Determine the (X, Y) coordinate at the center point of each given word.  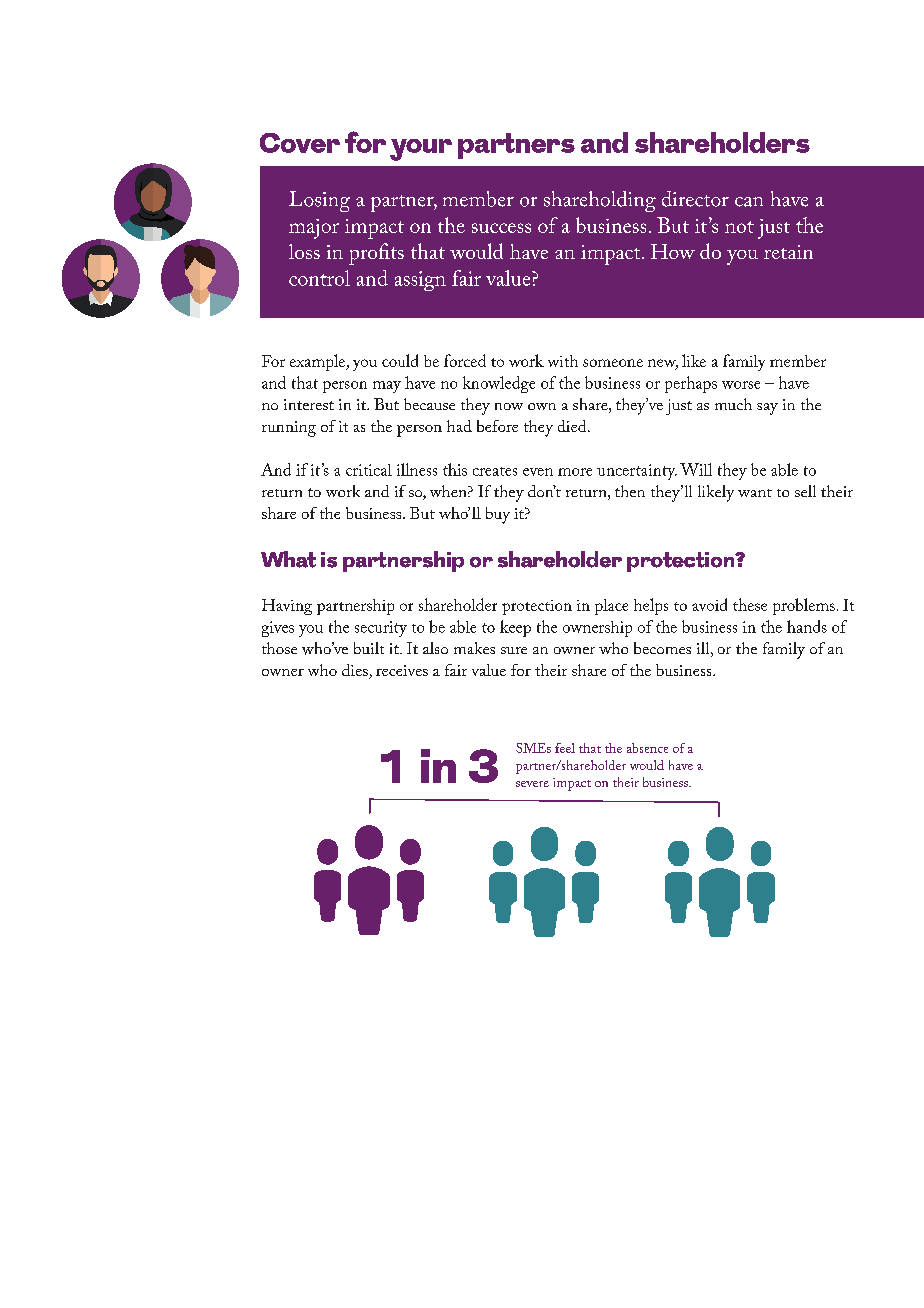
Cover (300, 143)
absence (647, 748)
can (749, 202)
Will (696, 469)
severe (532, 784)
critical (369, 470)
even (538, 472)
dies (356, 671)
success (501, 228)
